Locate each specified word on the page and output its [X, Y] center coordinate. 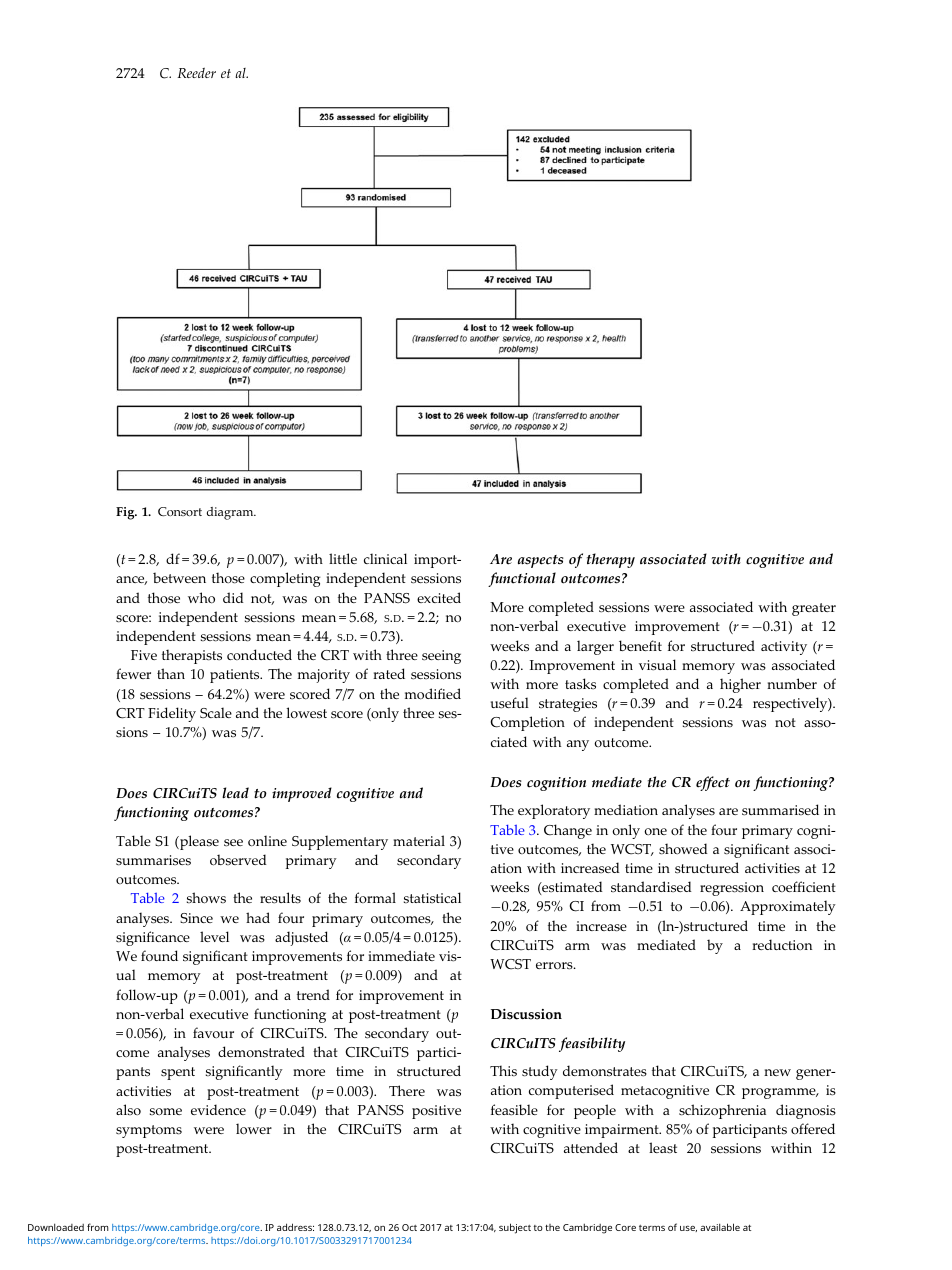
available [720, 1227]
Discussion [526, 1014]
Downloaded [56, 1227]
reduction [782, 944]
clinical [385, 558]
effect [713, 783]
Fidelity [172, 714]
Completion [527, 723]
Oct [409, 1227]
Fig [126, 513]
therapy [611, 560]
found [159, 956]
